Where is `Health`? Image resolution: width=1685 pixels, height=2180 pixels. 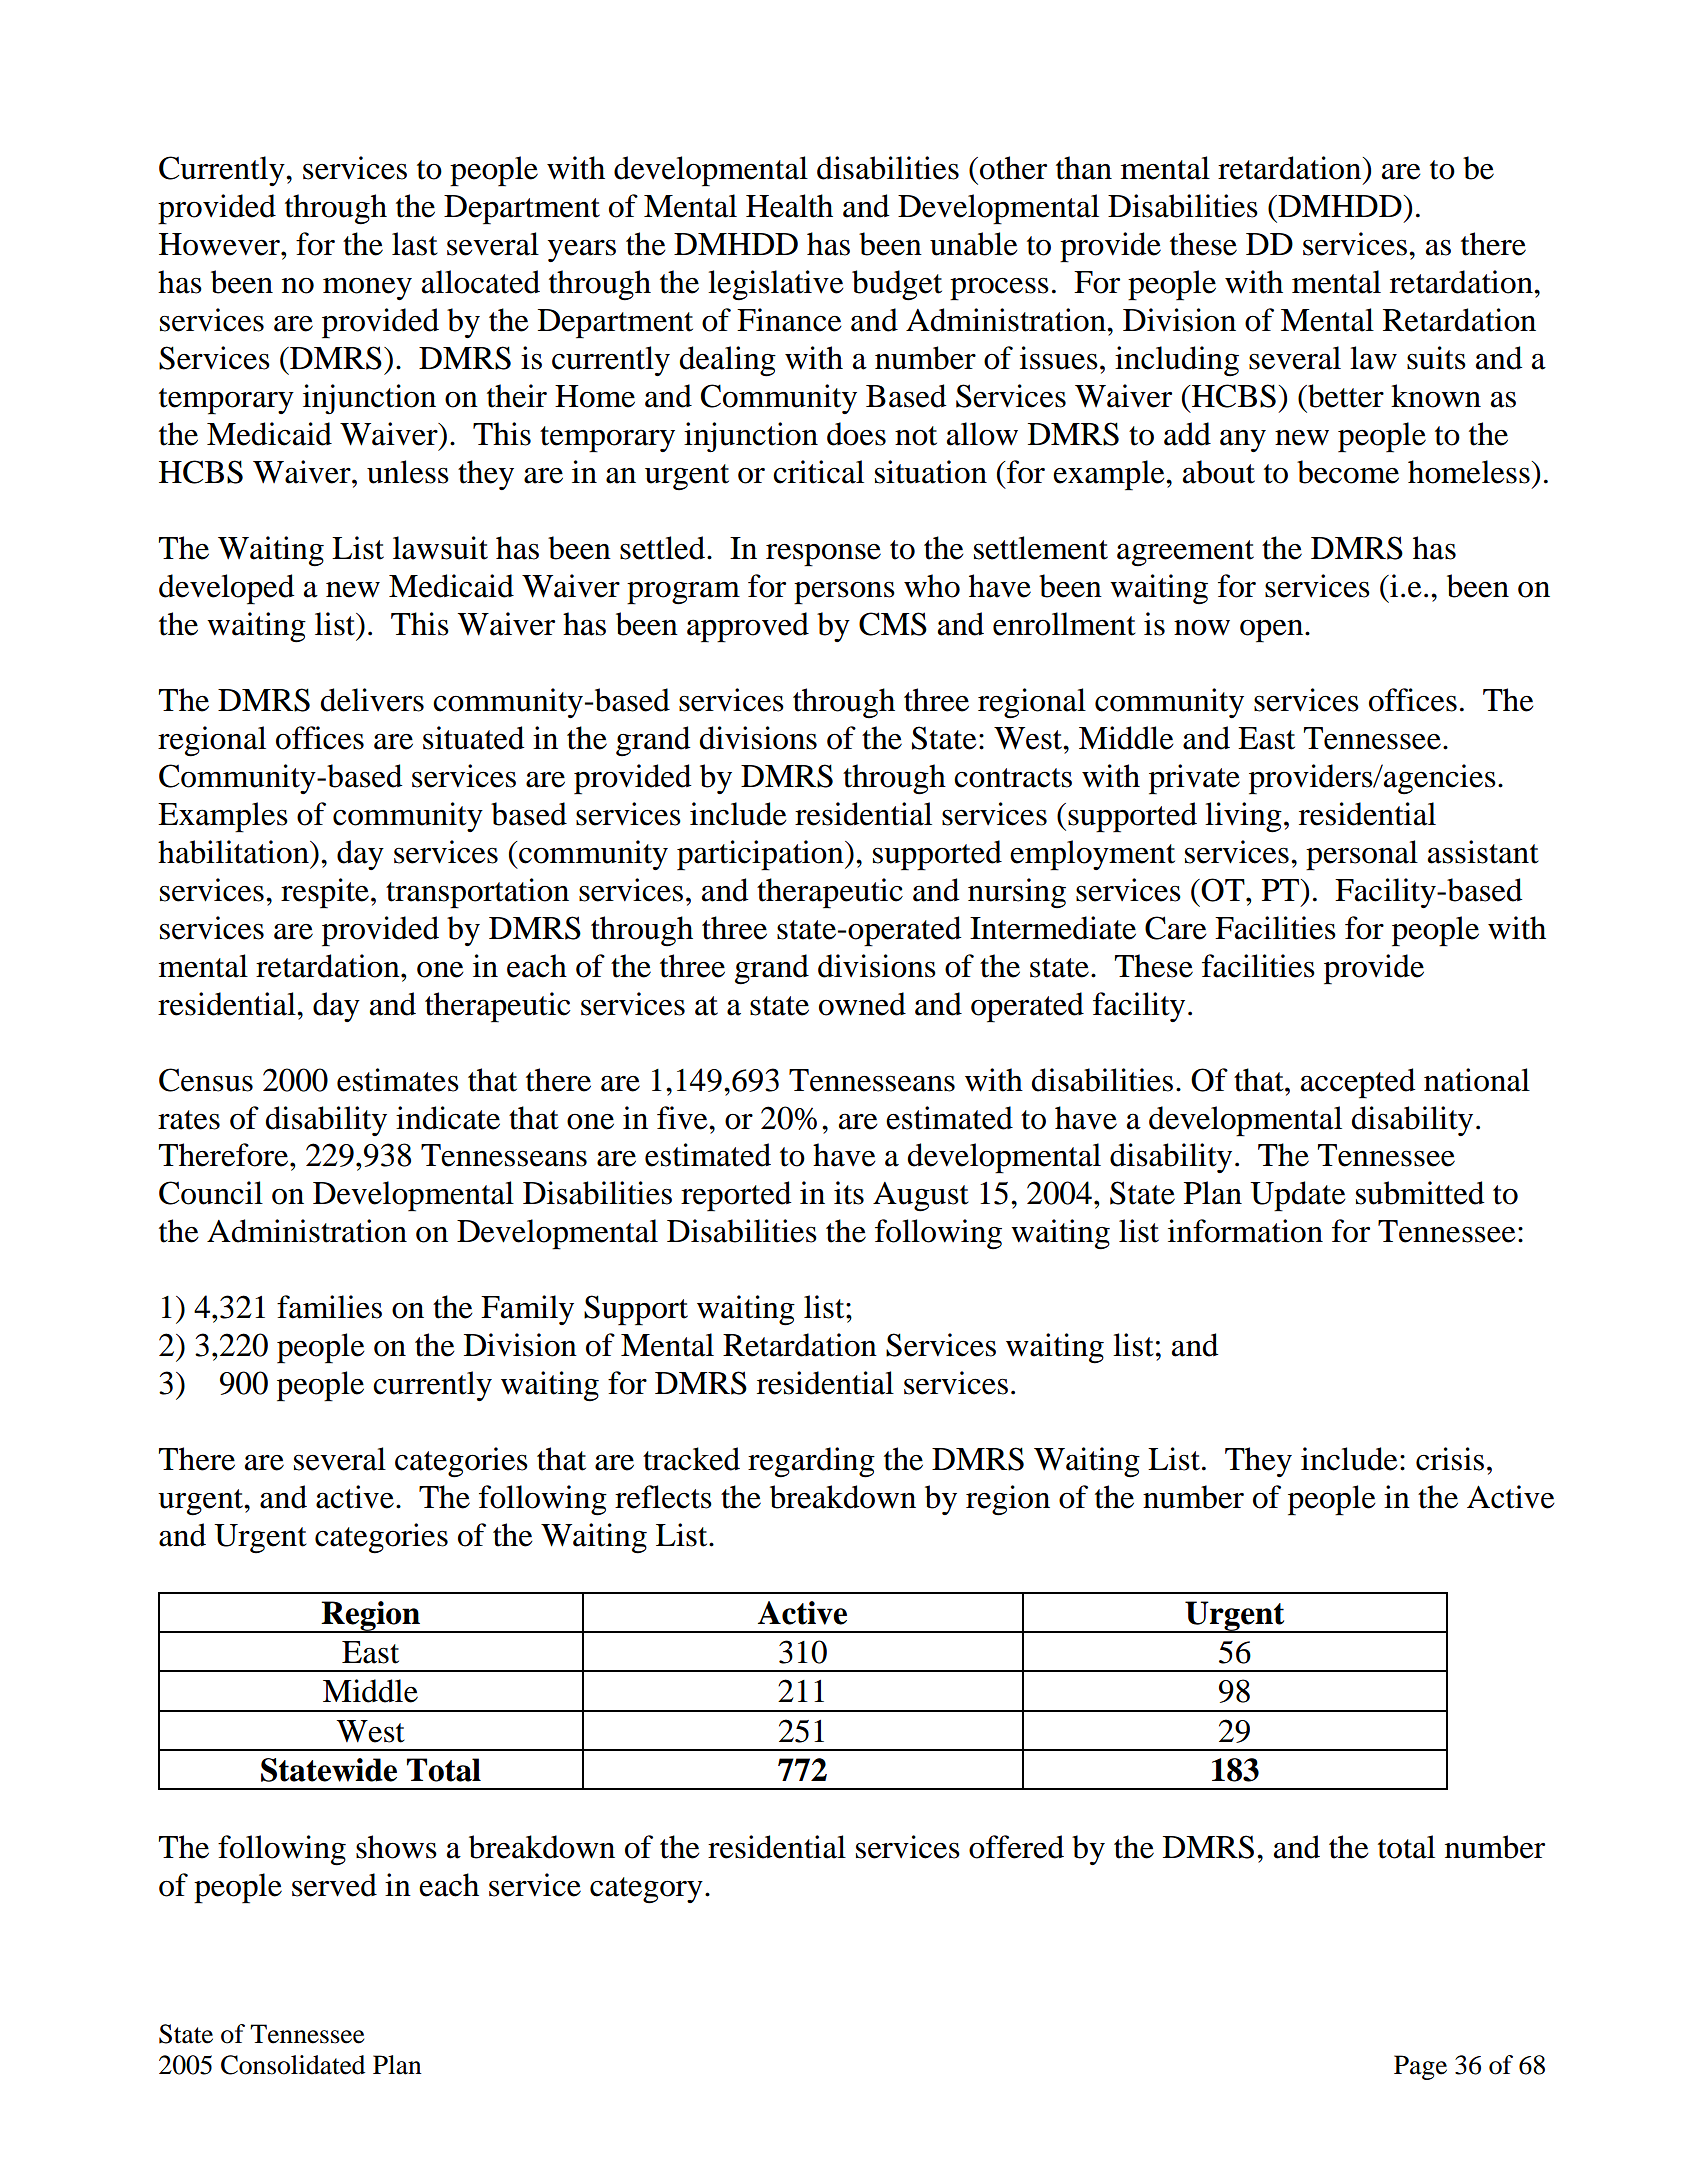
Health is located at coordinates (789, 206).
